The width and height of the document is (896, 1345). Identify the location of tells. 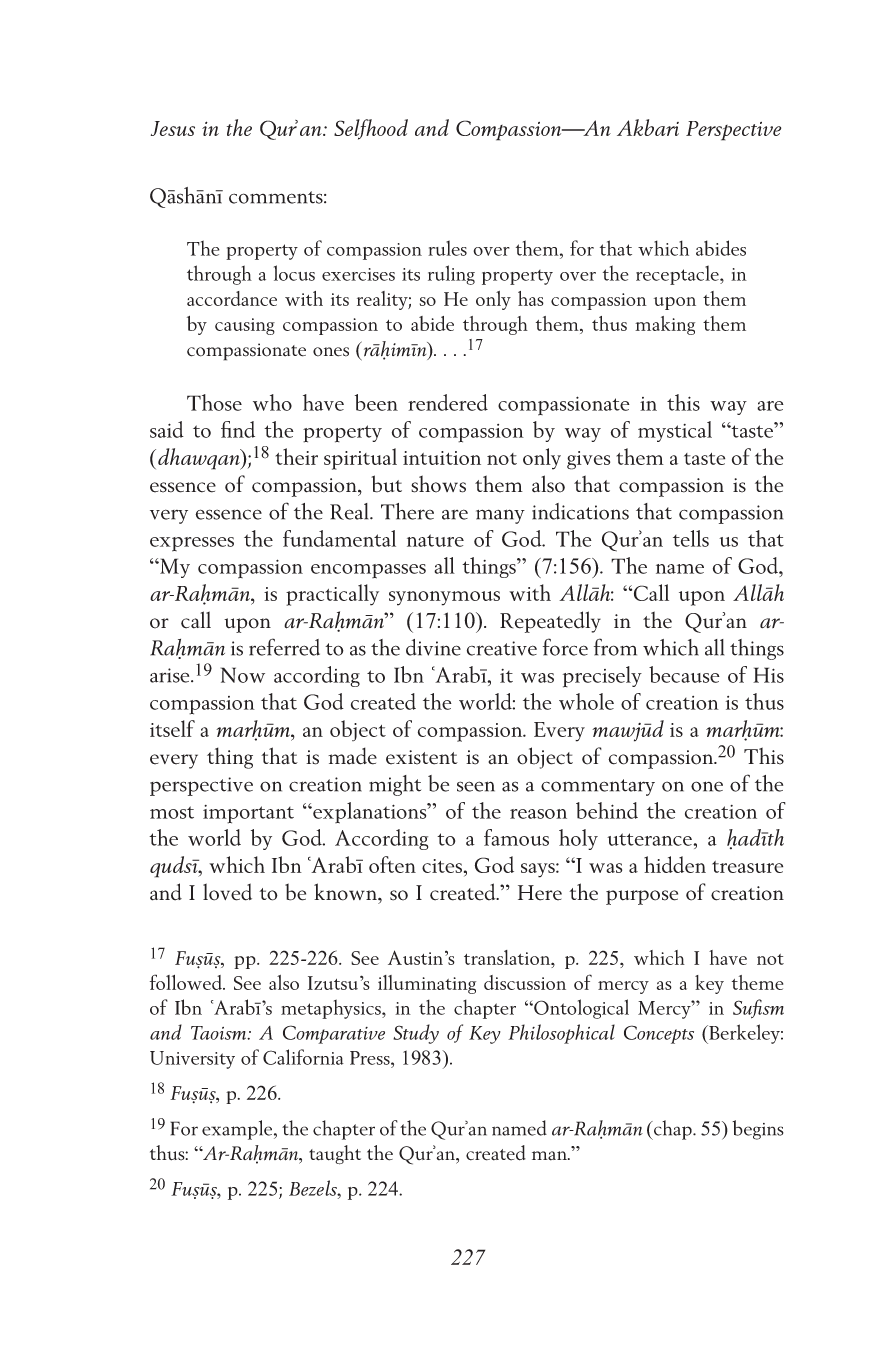
(691, 538).
